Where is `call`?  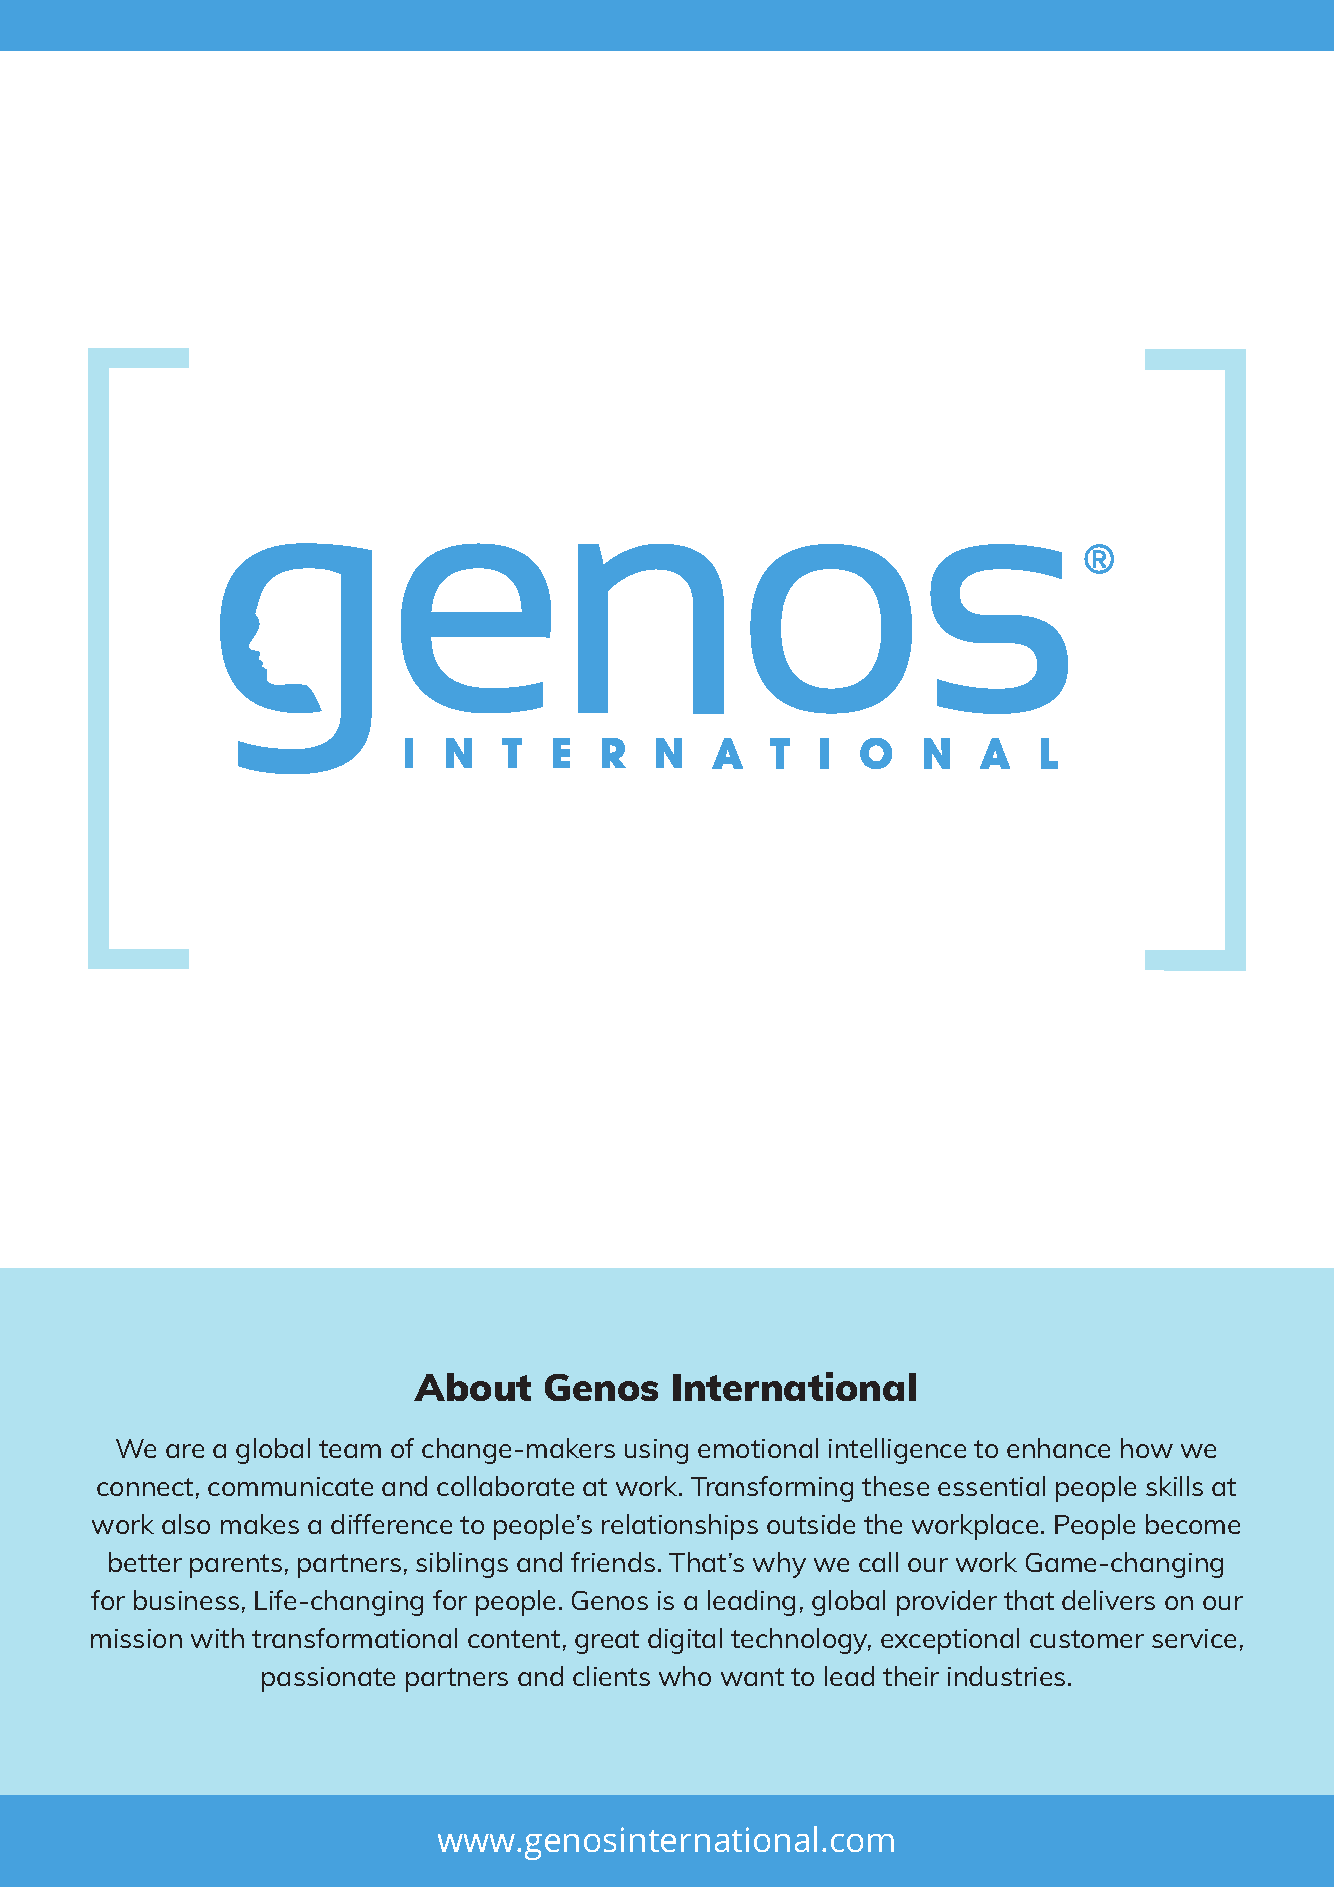 call is located at coordinates (878, 1562).
